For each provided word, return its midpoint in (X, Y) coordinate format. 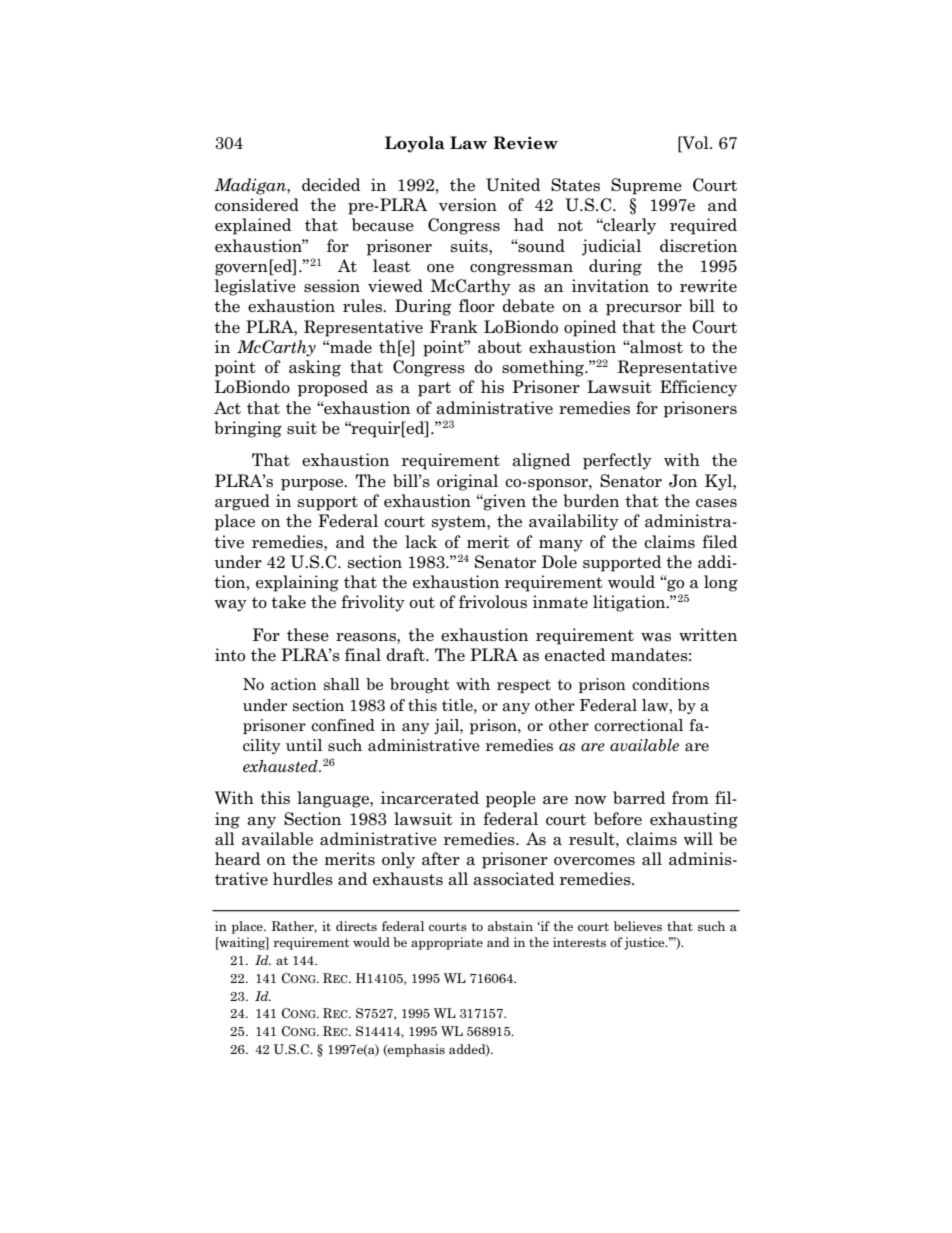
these (308, 634)
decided (331, 184)
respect (524, 686)
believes (638, 926)
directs (356, 926)
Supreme (646, 186)
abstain (510, 926)
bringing (248, 429)
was (656, 637)
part (434, 389)
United (513, 185)
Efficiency (698, 388)
